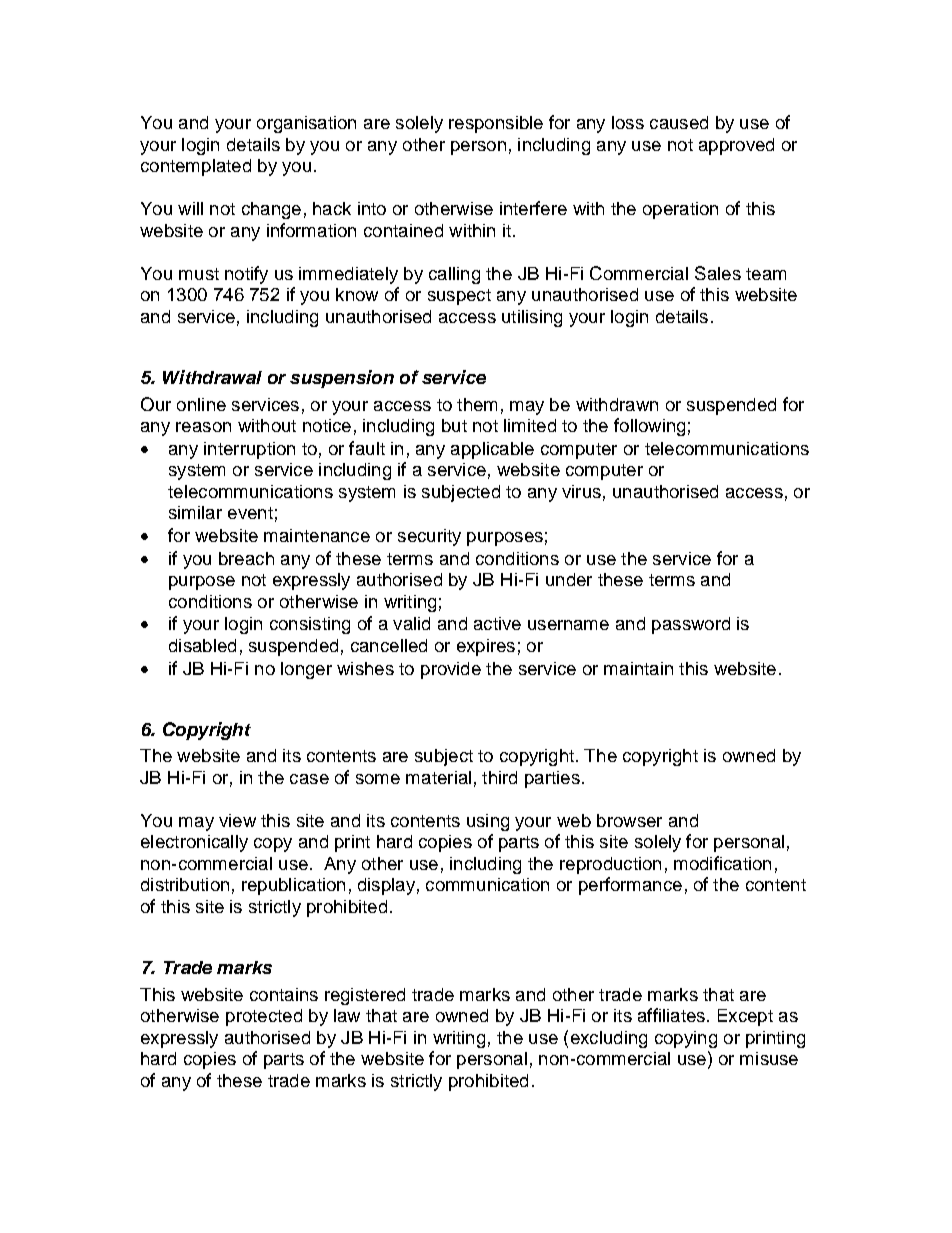 The height and width of the screenshot is (1233, 952). What do you see at coordinates (365, 996) in the screenshot?
I see `registered` at bounding box center [365, 996].
